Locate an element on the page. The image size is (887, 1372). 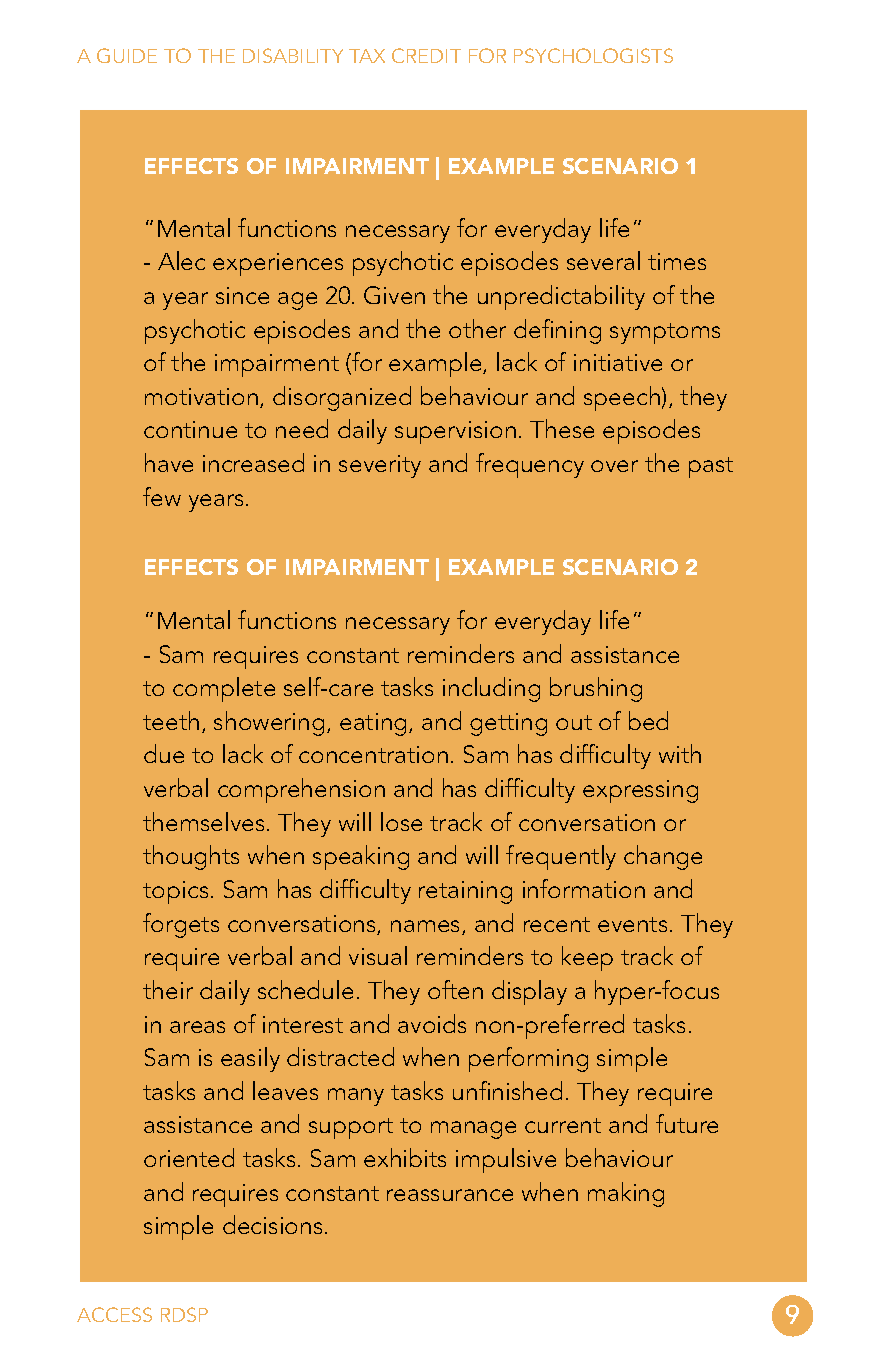
CREDIT is located at coordinates (426, 55).
